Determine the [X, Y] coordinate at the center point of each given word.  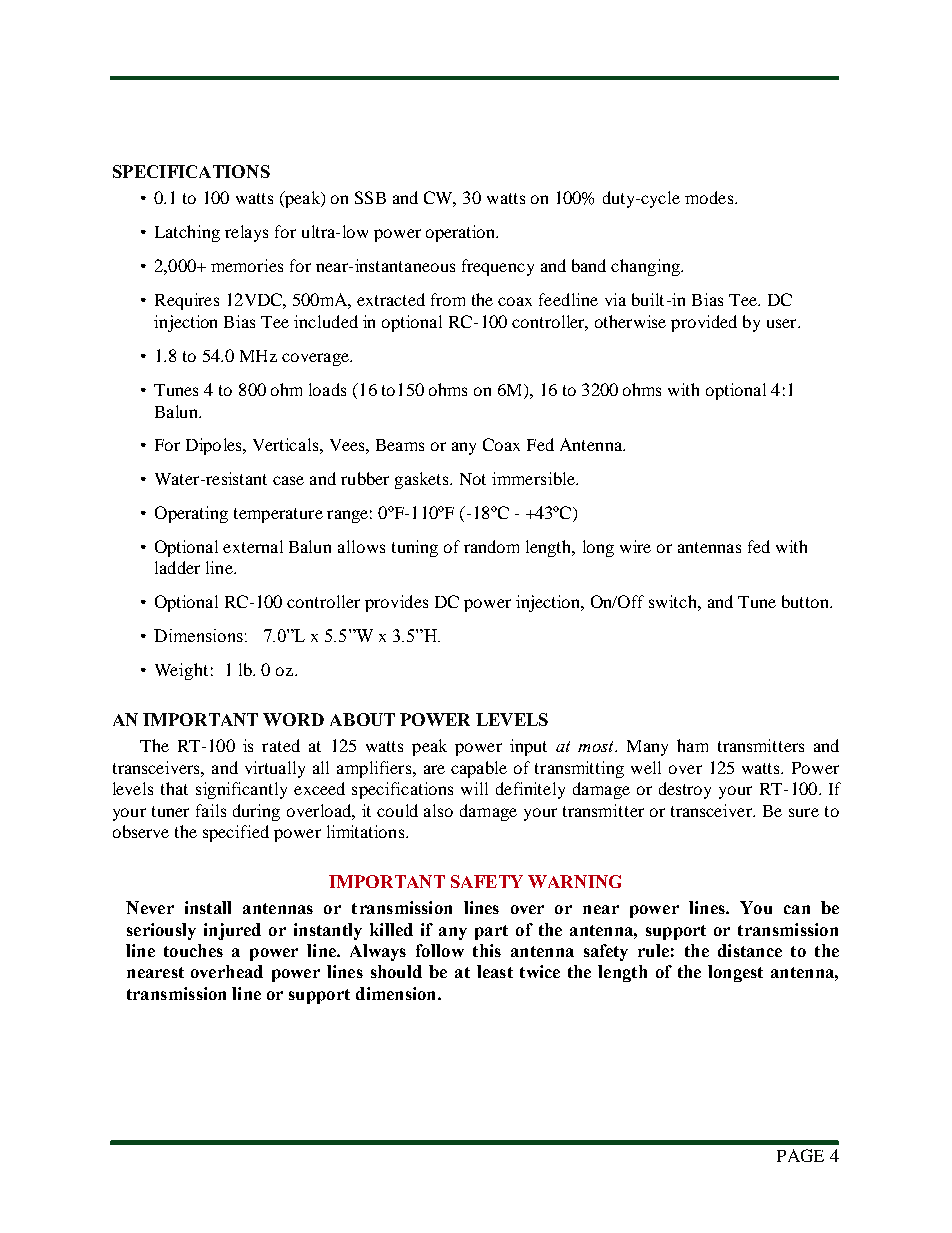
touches [193, 950]
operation [462, 233]
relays [246, 233]
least [495, 971]
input [528, 747]
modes [710, 197]
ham [692, 745]
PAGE [800, 1155]
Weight [181, 671]
